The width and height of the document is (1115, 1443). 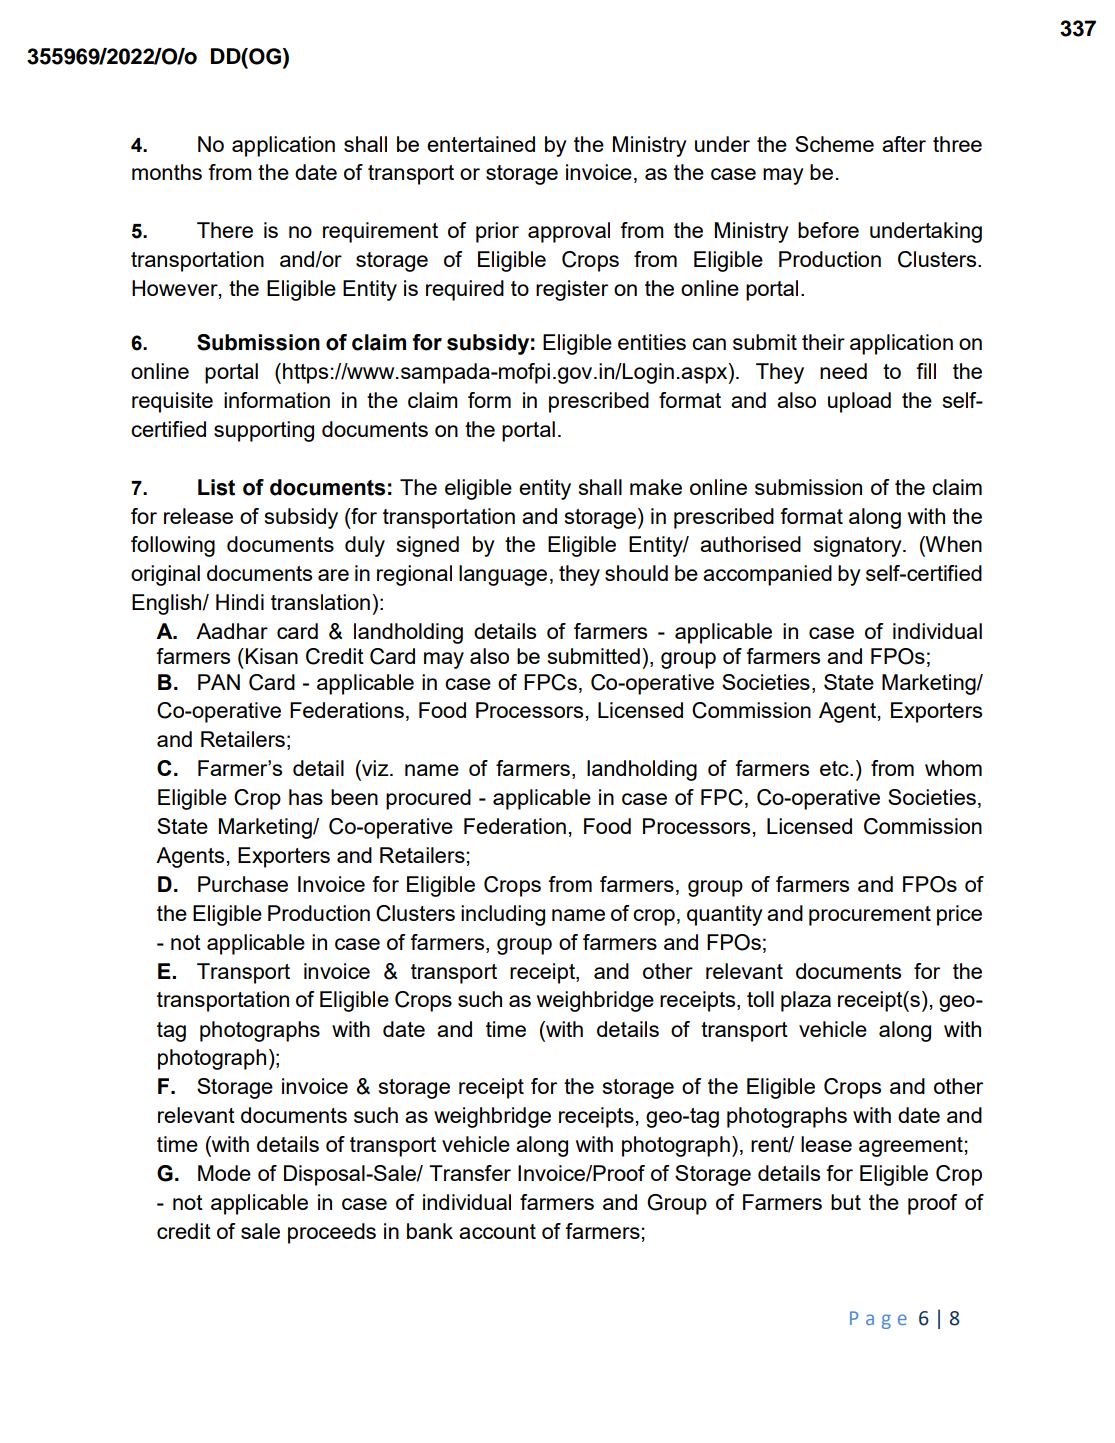 I want to click on List, so click(x=216, y=487).
